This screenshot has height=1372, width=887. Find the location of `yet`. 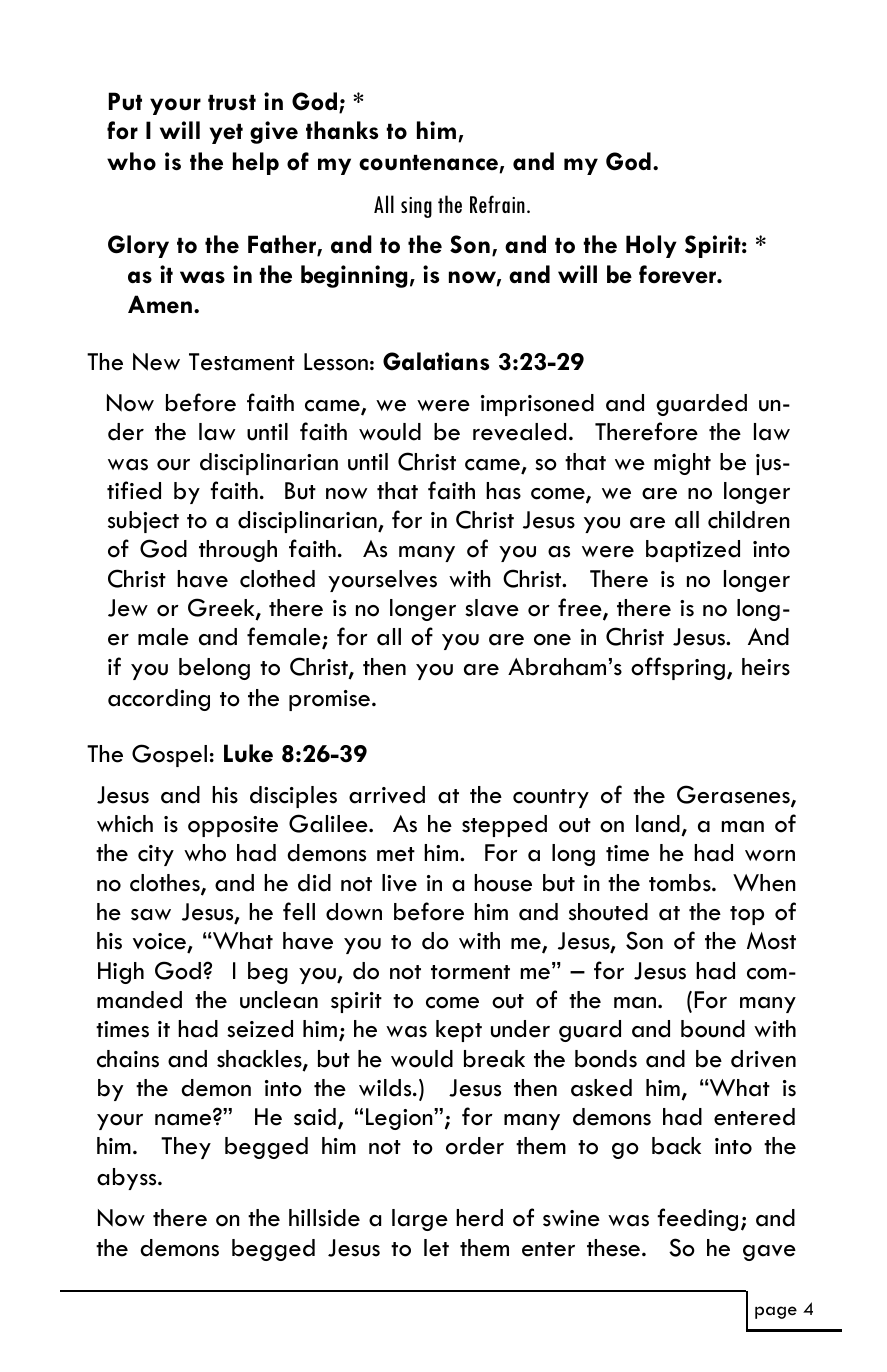

yet is located at coordinates (226, 133).
